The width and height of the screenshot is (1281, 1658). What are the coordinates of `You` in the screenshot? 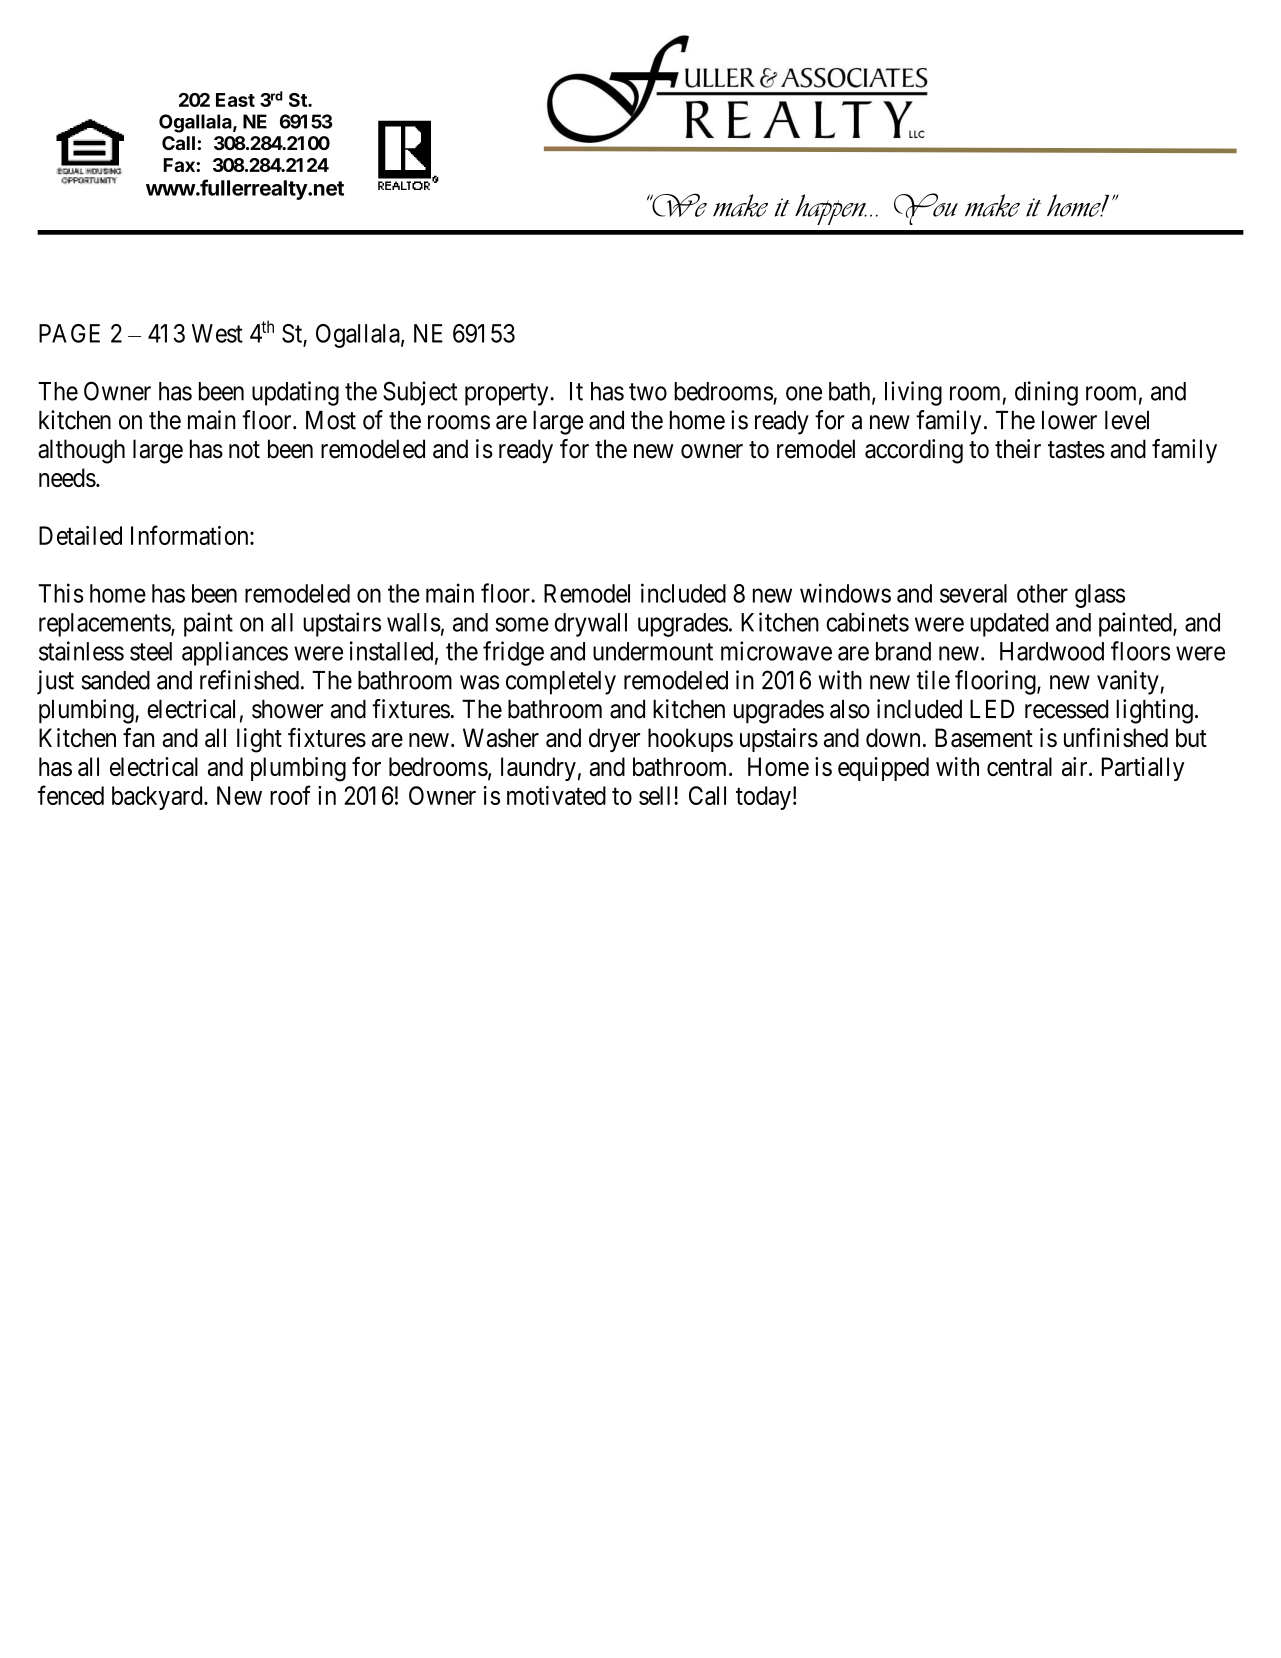 It's located at (926, 209).
